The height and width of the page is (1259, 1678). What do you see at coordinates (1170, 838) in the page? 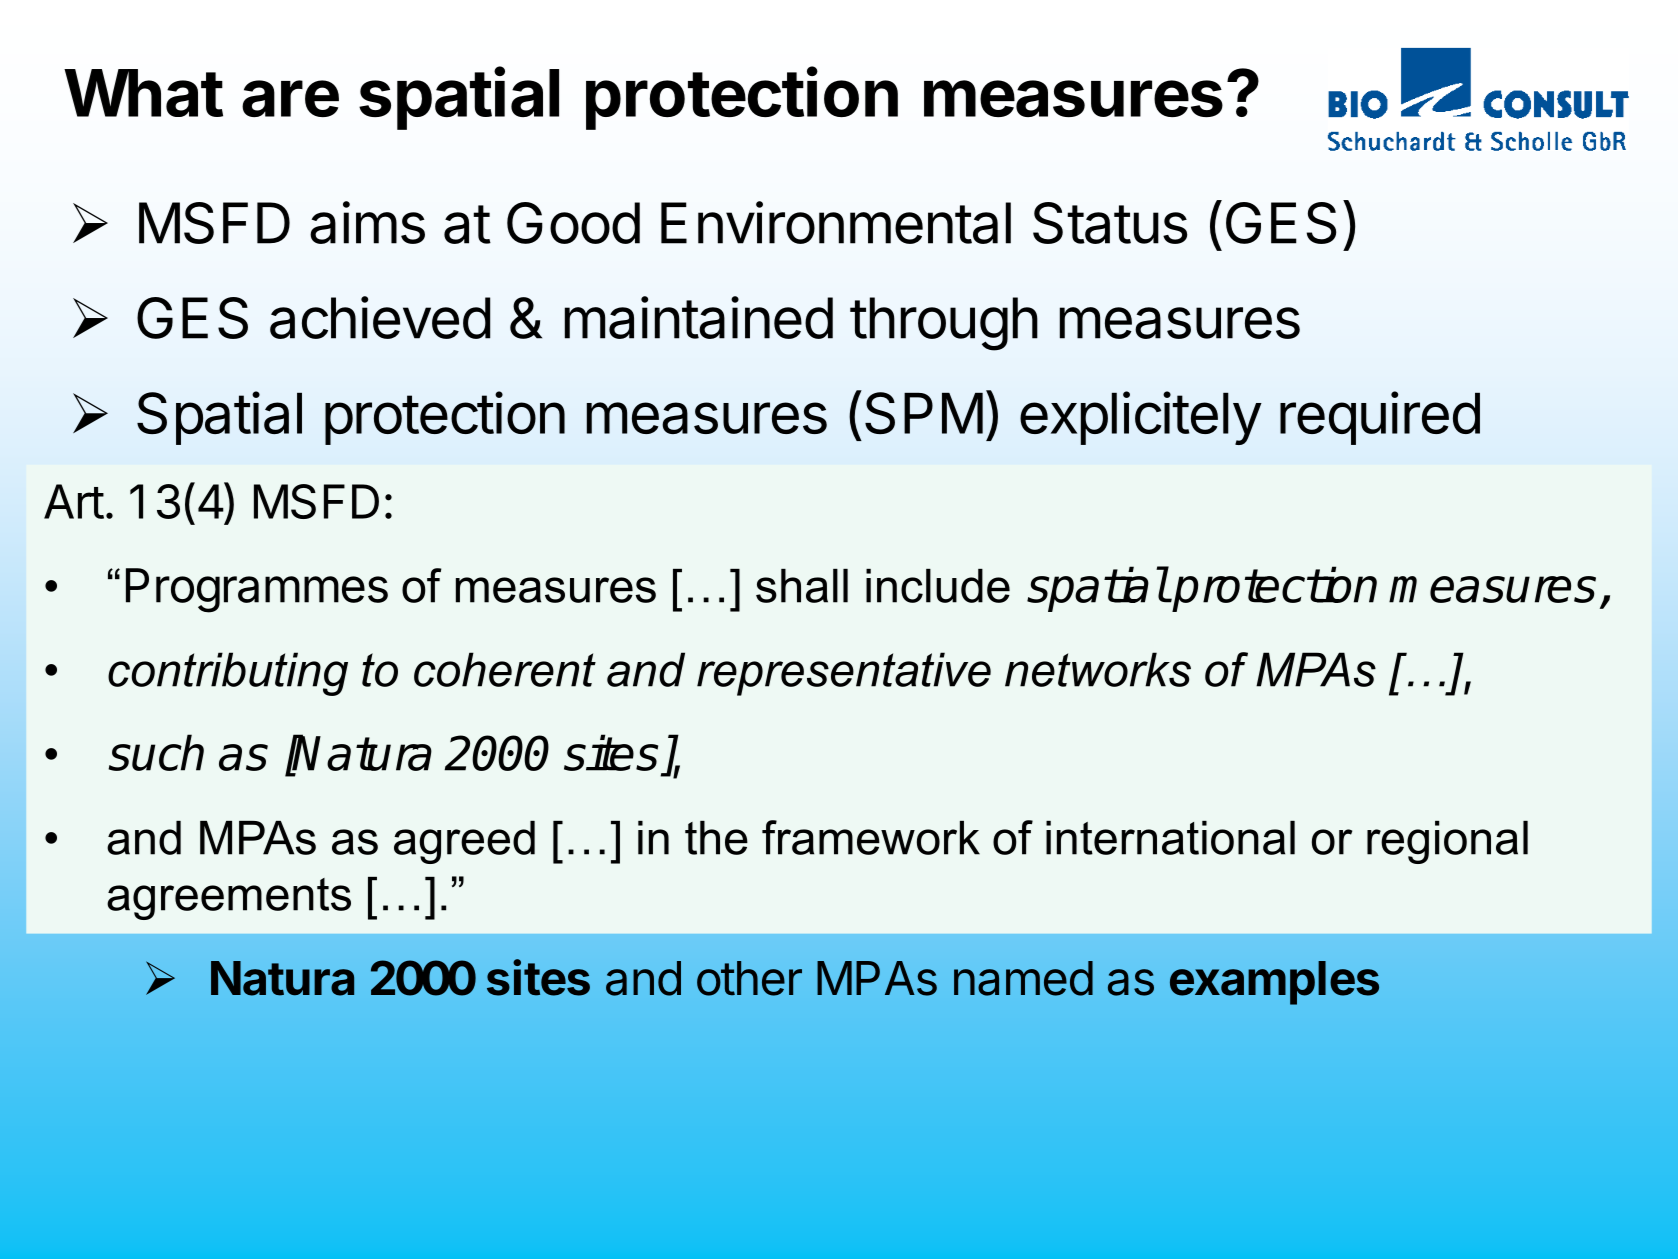
I see `international` at bounding box center [1170, 838].
